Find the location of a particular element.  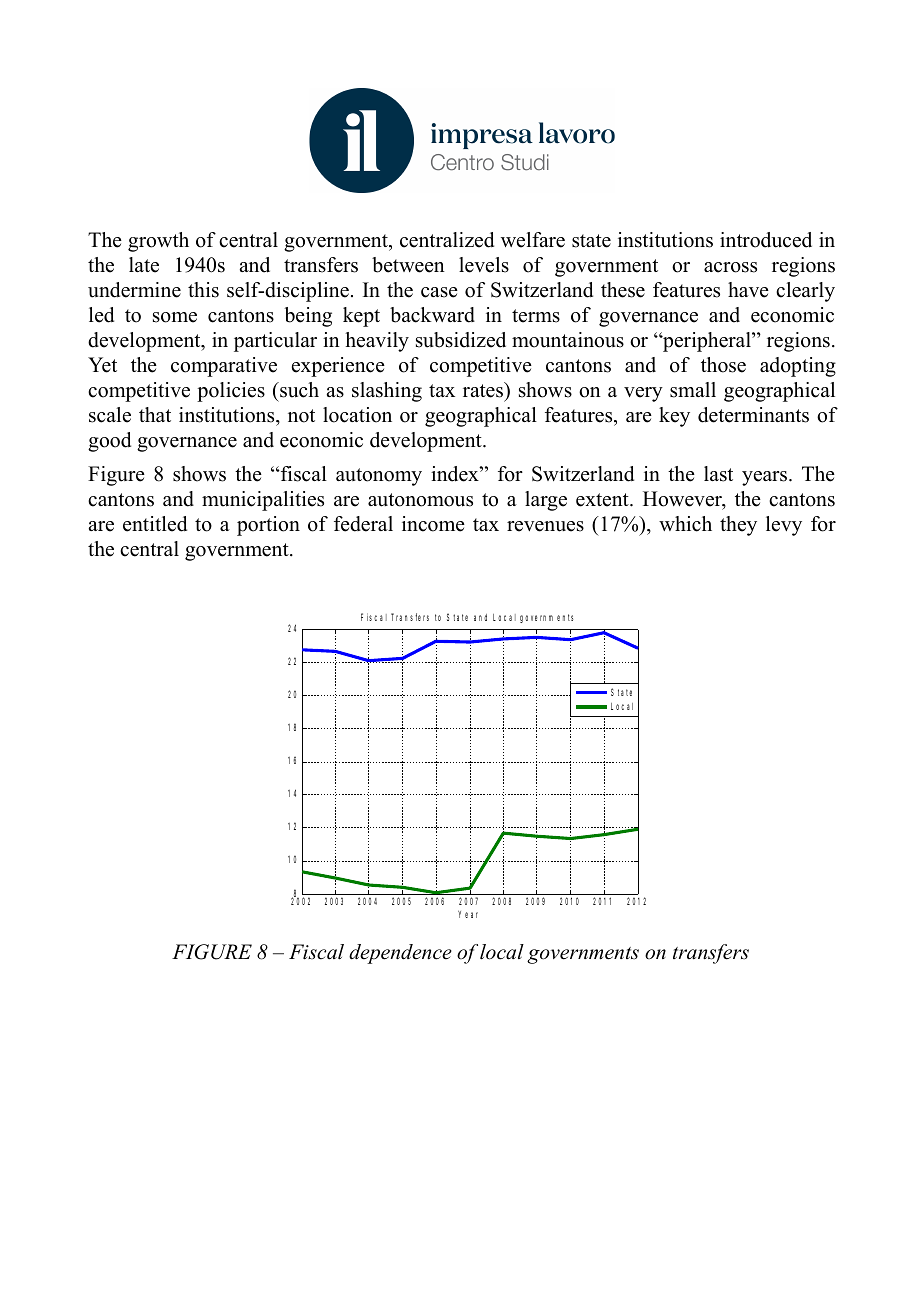

autonomous is located at coordinates (420, 500).
